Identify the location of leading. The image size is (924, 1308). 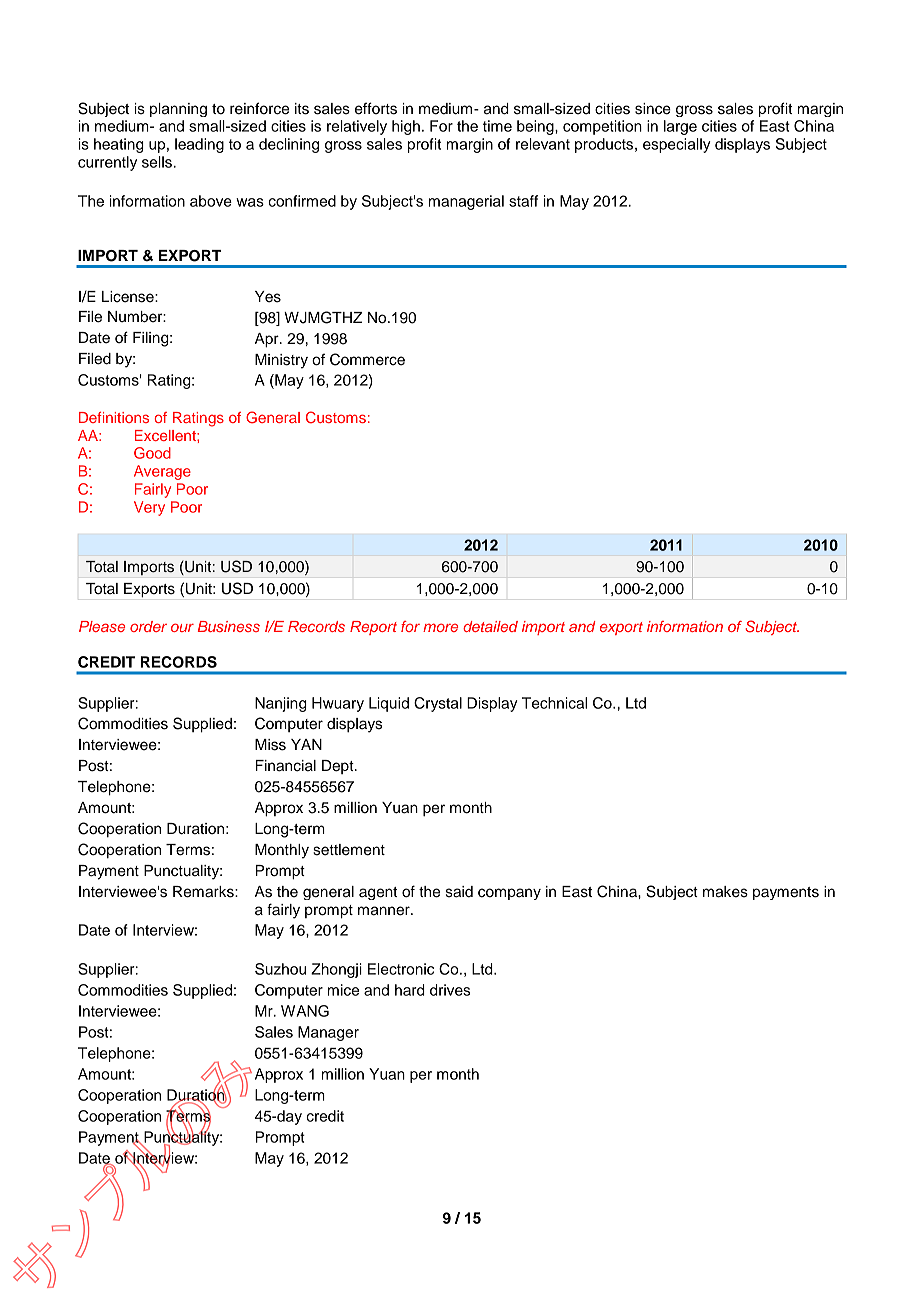
(199, 145).
